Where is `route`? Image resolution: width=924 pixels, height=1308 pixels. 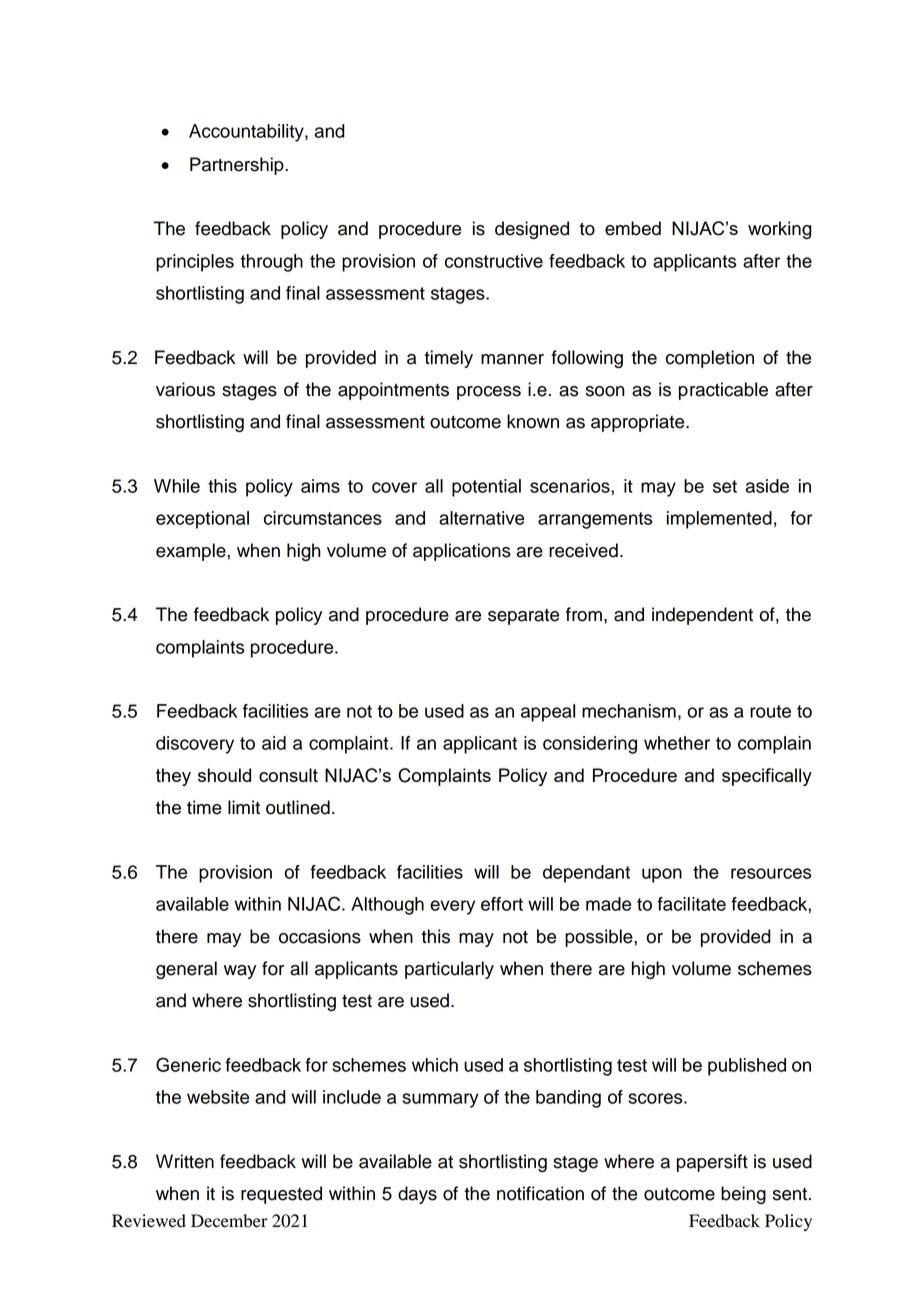
route is located at coordinates (770, 711).
